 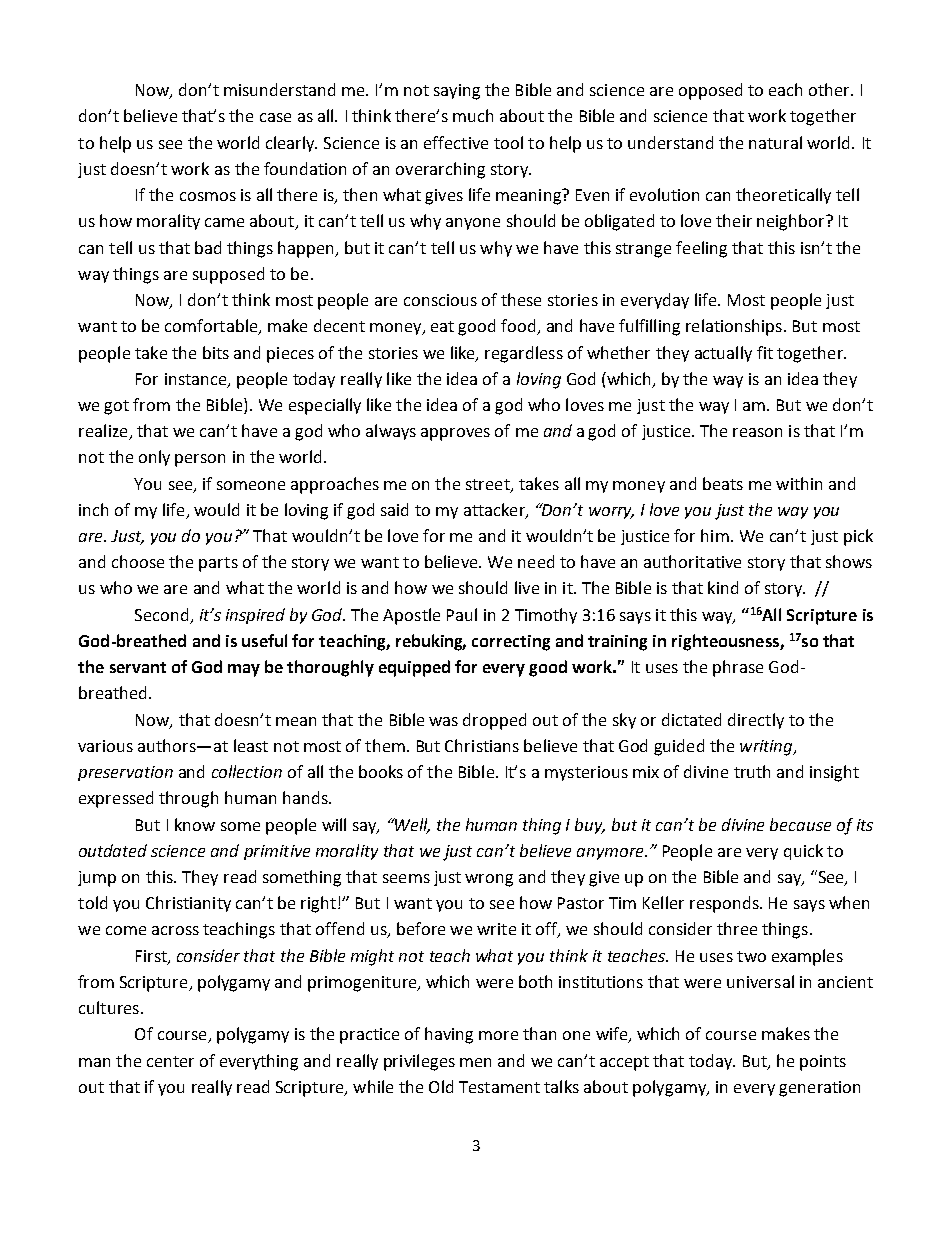 I want to click on much, so click(x=473, y=115).
